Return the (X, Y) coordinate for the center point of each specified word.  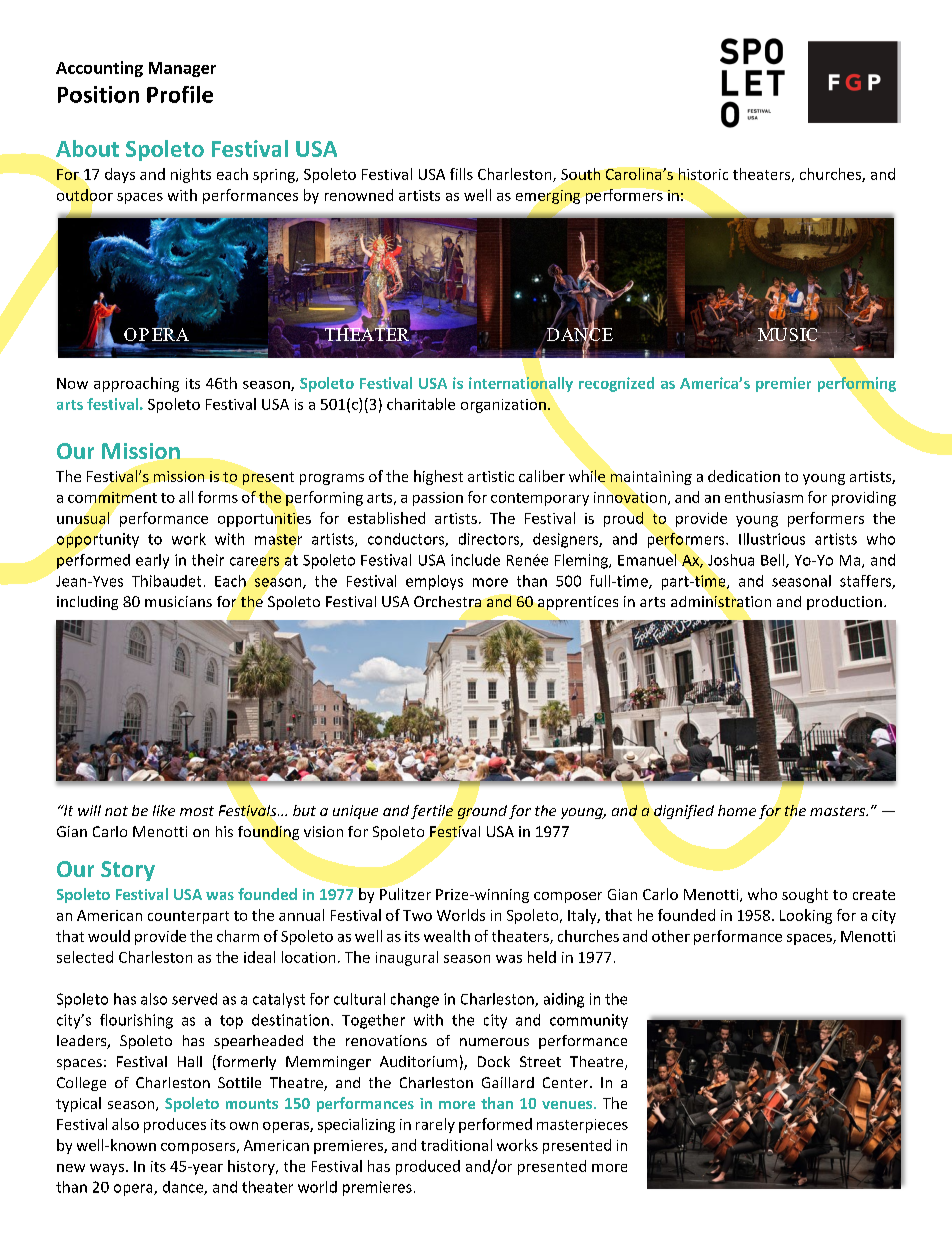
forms (218, 497)
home (737, 810)
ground (482, 812)
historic (703, 174)
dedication (744, 476)
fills (461, 174)
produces (175, 1125)
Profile (180, 94)
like (164, 810)
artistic (491, 476)
